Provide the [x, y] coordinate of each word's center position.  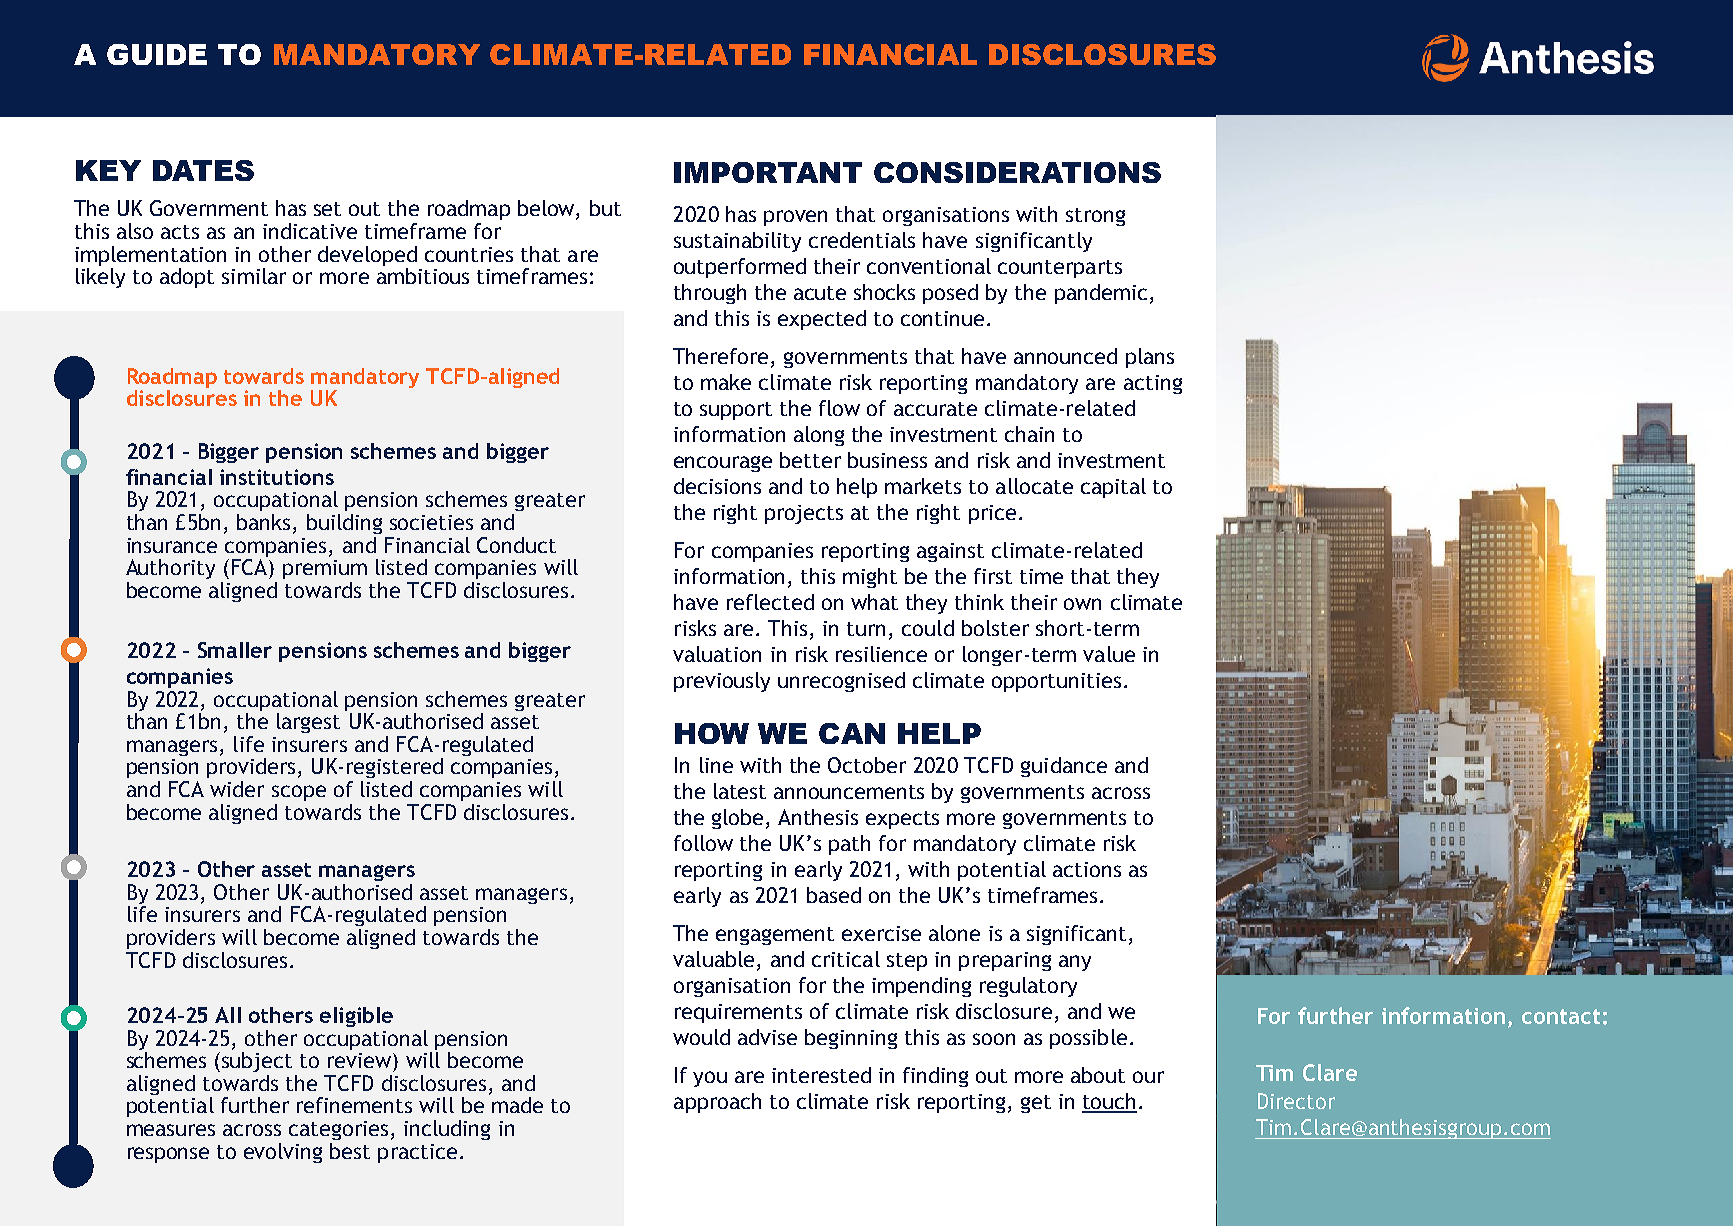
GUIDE [157, 54]
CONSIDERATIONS [1017, 172]
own [1082, 604]
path [849, 845]
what [874, 602]
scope [299, 793]
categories [338, 1130]
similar [254, 276]
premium [325, 569]
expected [822, 320]
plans [1150, 358]
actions [1087, 869]
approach [717, 1103]
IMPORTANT [768, 172]
